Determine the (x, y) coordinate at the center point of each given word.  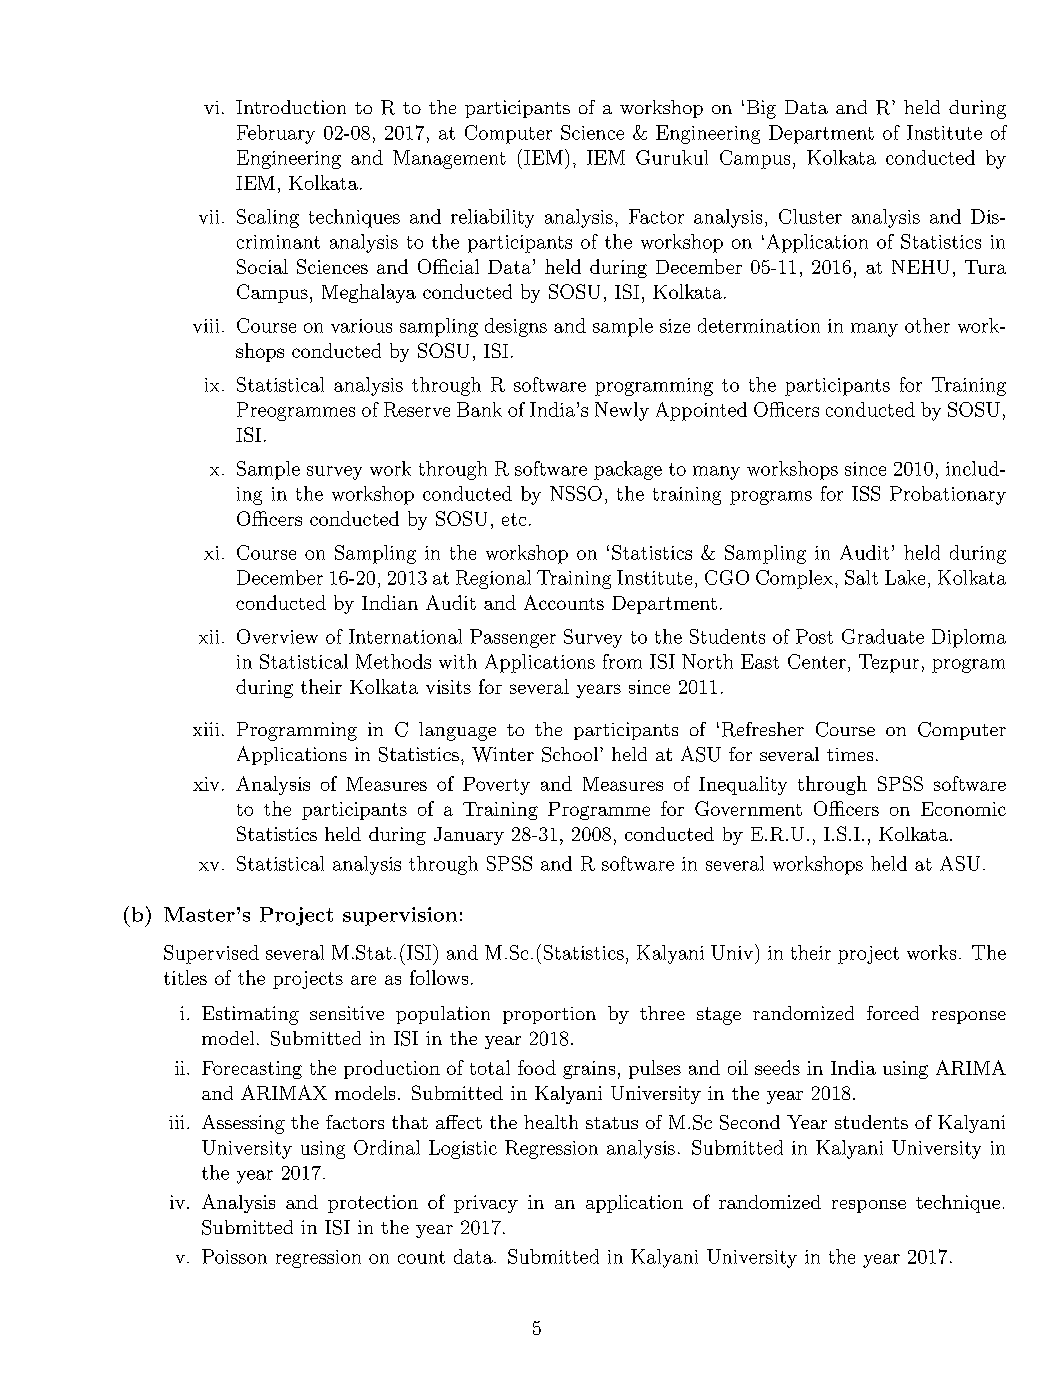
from (622, 661)
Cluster (810, 216)
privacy (486, 1204)
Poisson (234, 1256)
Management (449, 159)
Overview (277, 636)
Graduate (883, 636)
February (276, 134)
